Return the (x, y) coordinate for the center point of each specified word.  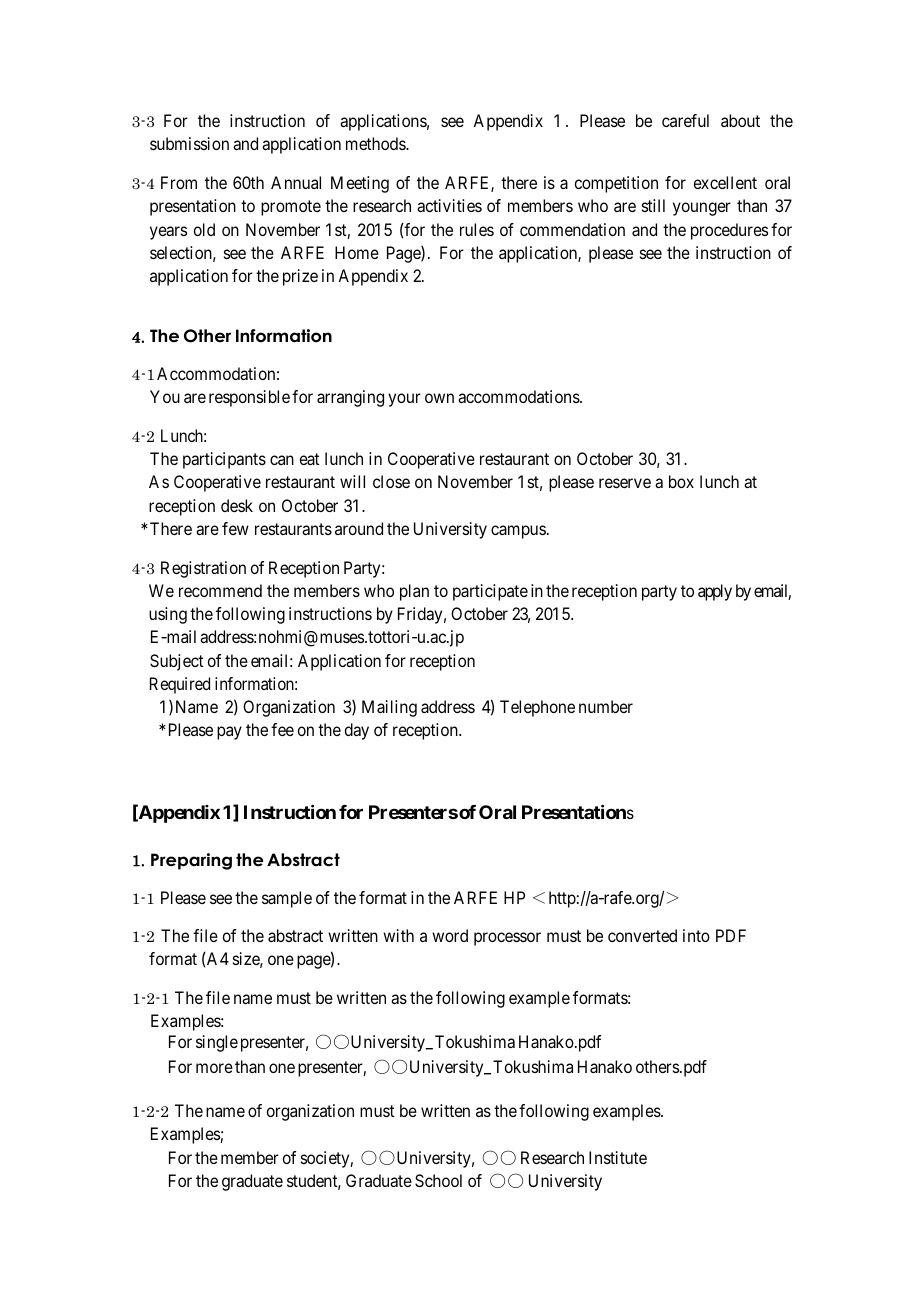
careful (685, 120)
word (450, 935)
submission (189, 143)
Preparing (191, 861)
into (696, 935)
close (391, 481)
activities (449, 205)
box (681, 481)
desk (237, 505)
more (214, 1068)
